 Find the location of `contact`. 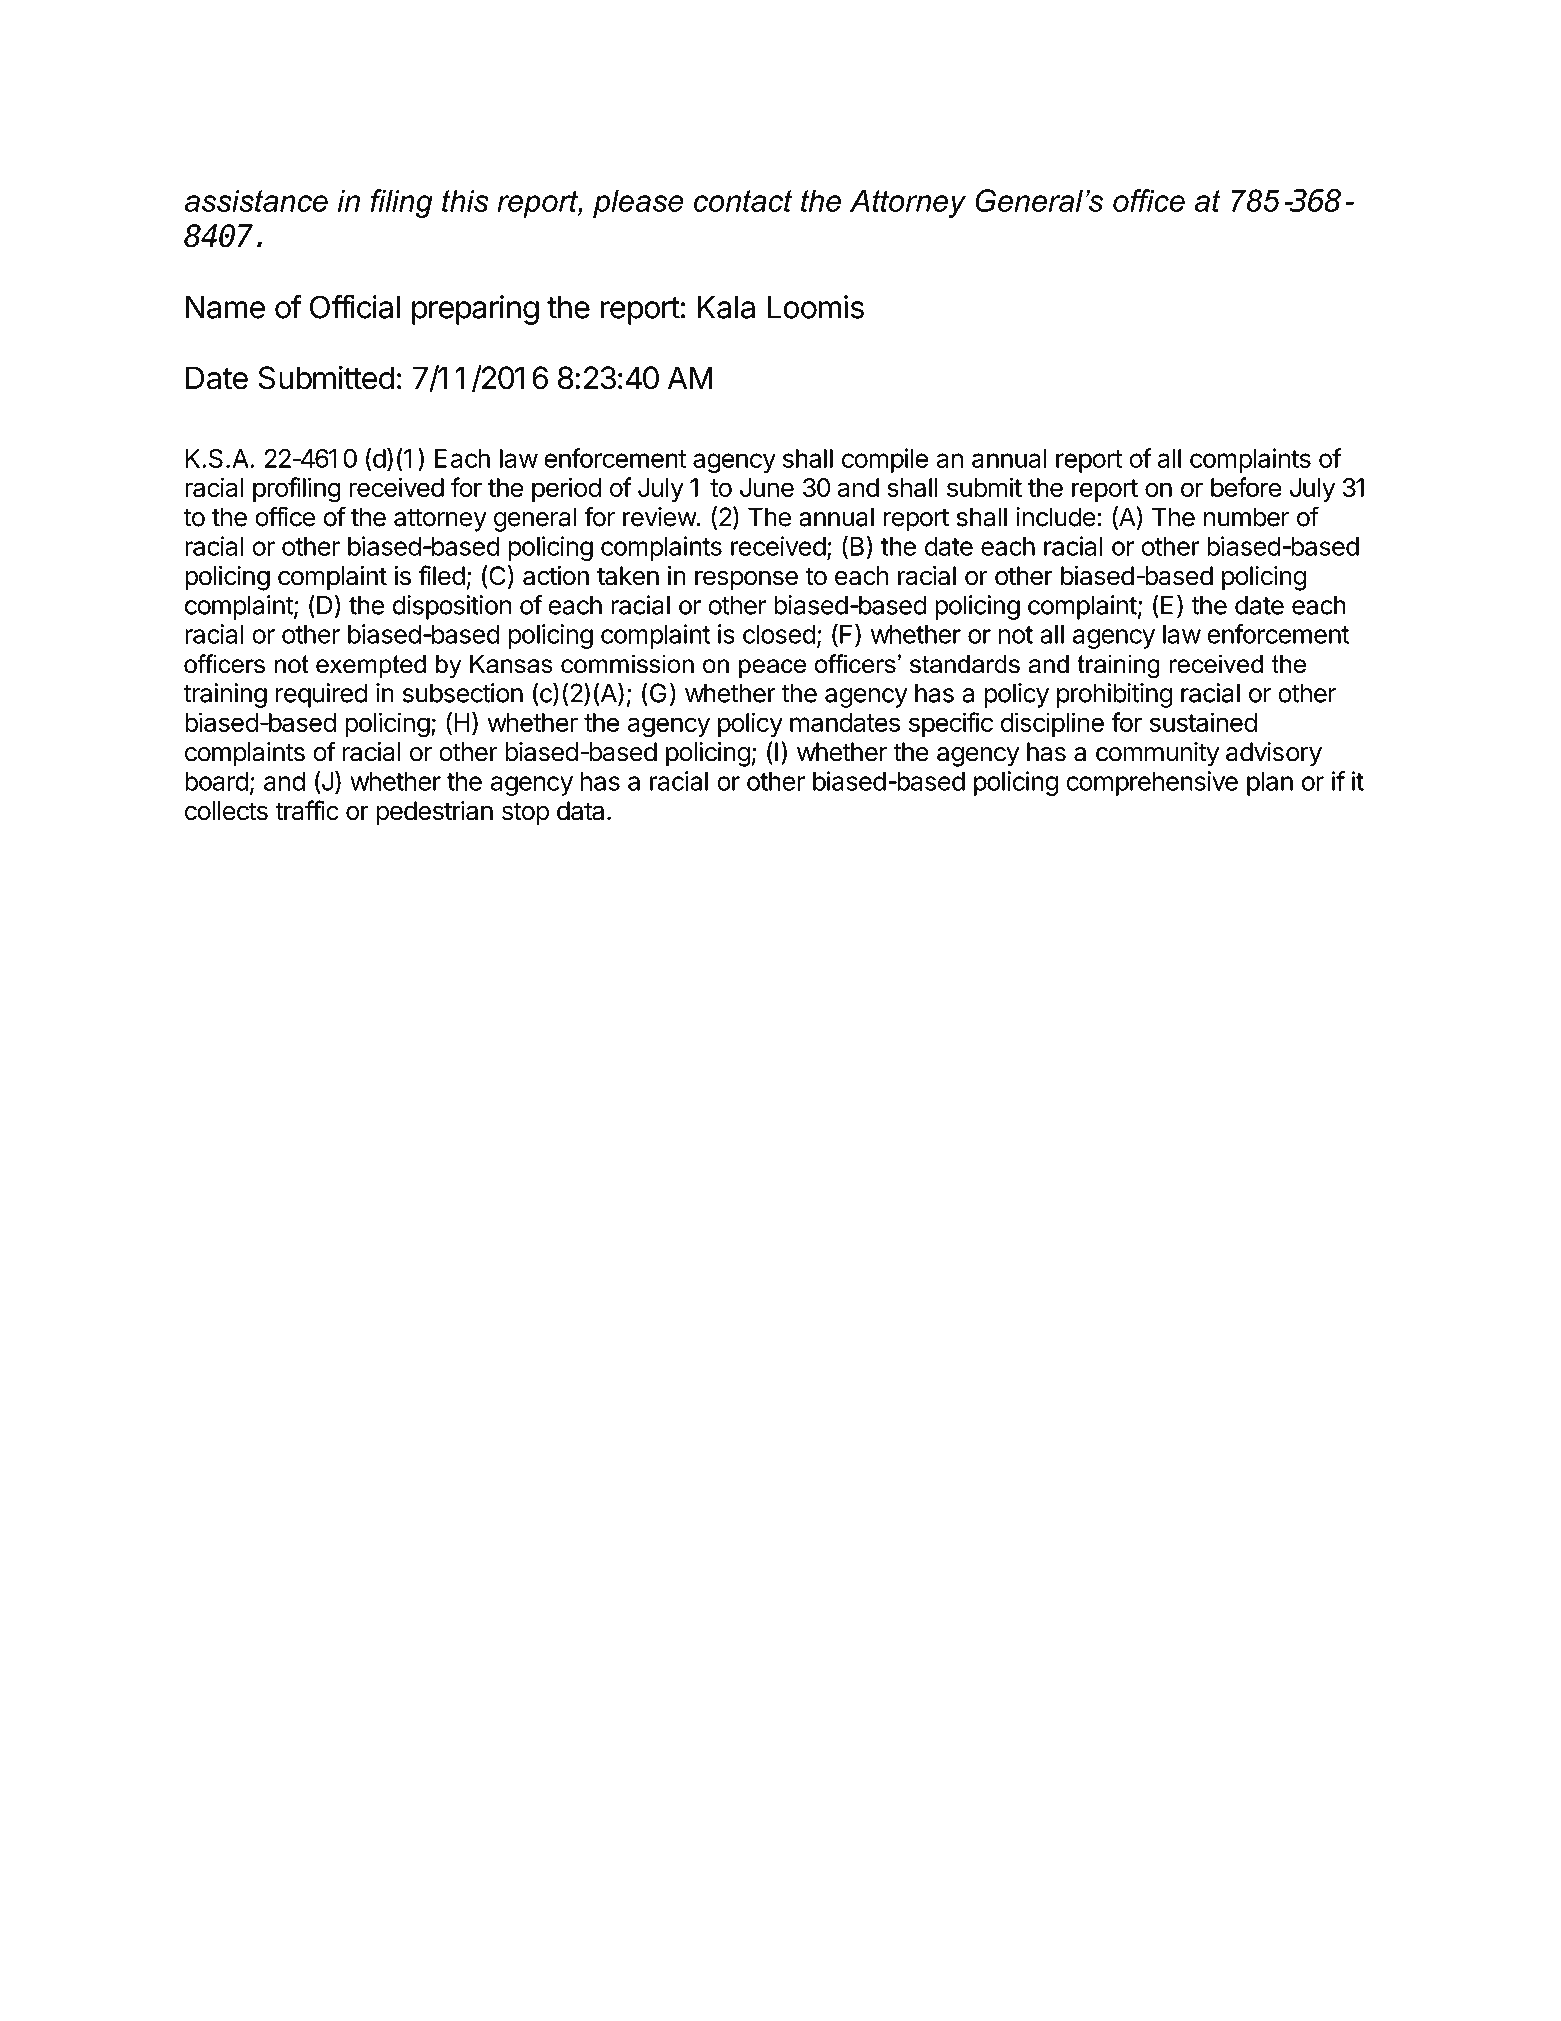

contact is located at coordinates (743, 201).
